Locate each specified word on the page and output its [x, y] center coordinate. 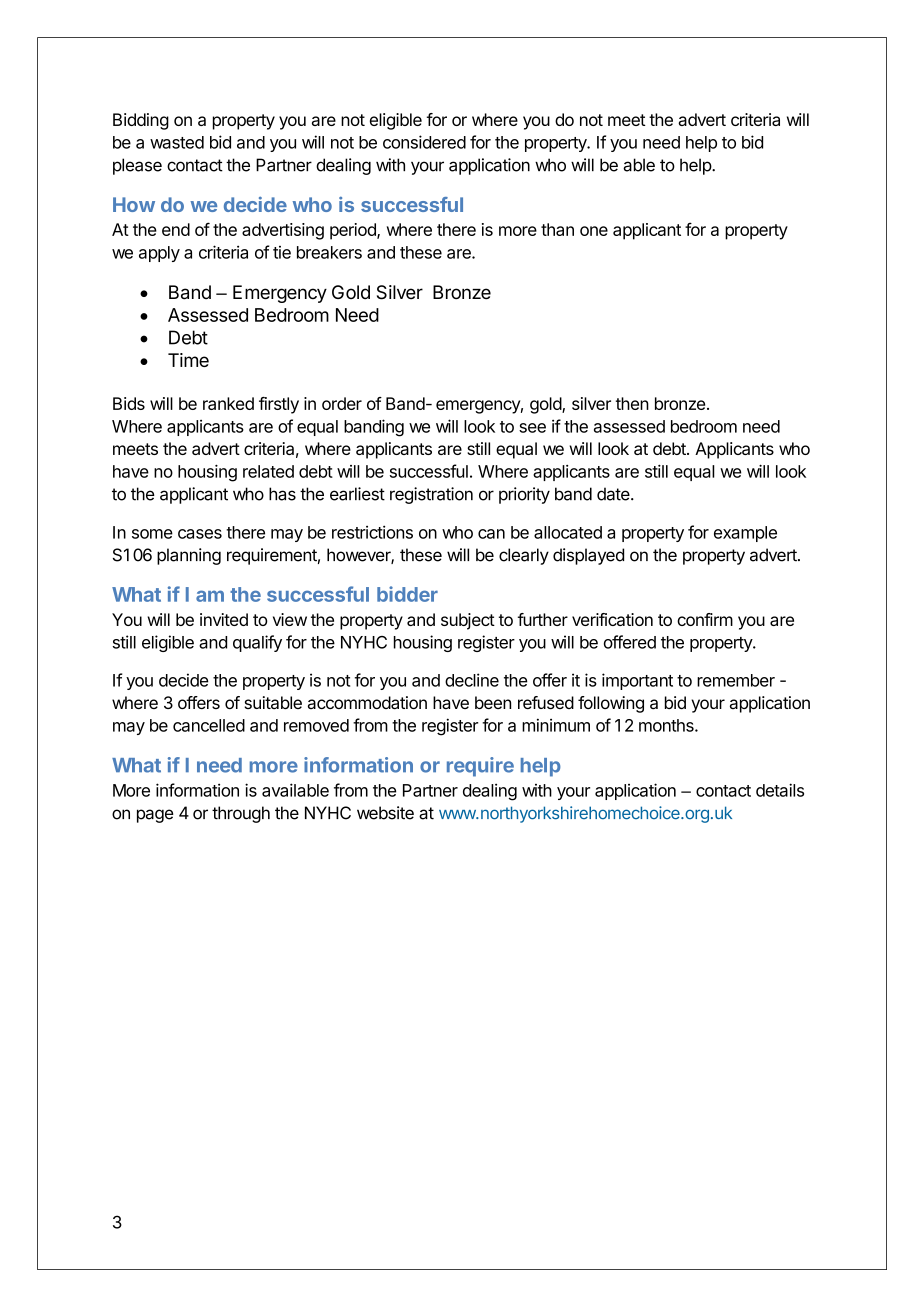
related [268, 471]
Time [188, 360]
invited [224, 619]
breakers [329, 252]
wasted [177, 142]
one [594, 231]
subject [468, 621]
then [632, 403]
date [614, 494]
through [241, 814]
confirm [705, 619]
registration [431, 495]
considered [424, 142]
